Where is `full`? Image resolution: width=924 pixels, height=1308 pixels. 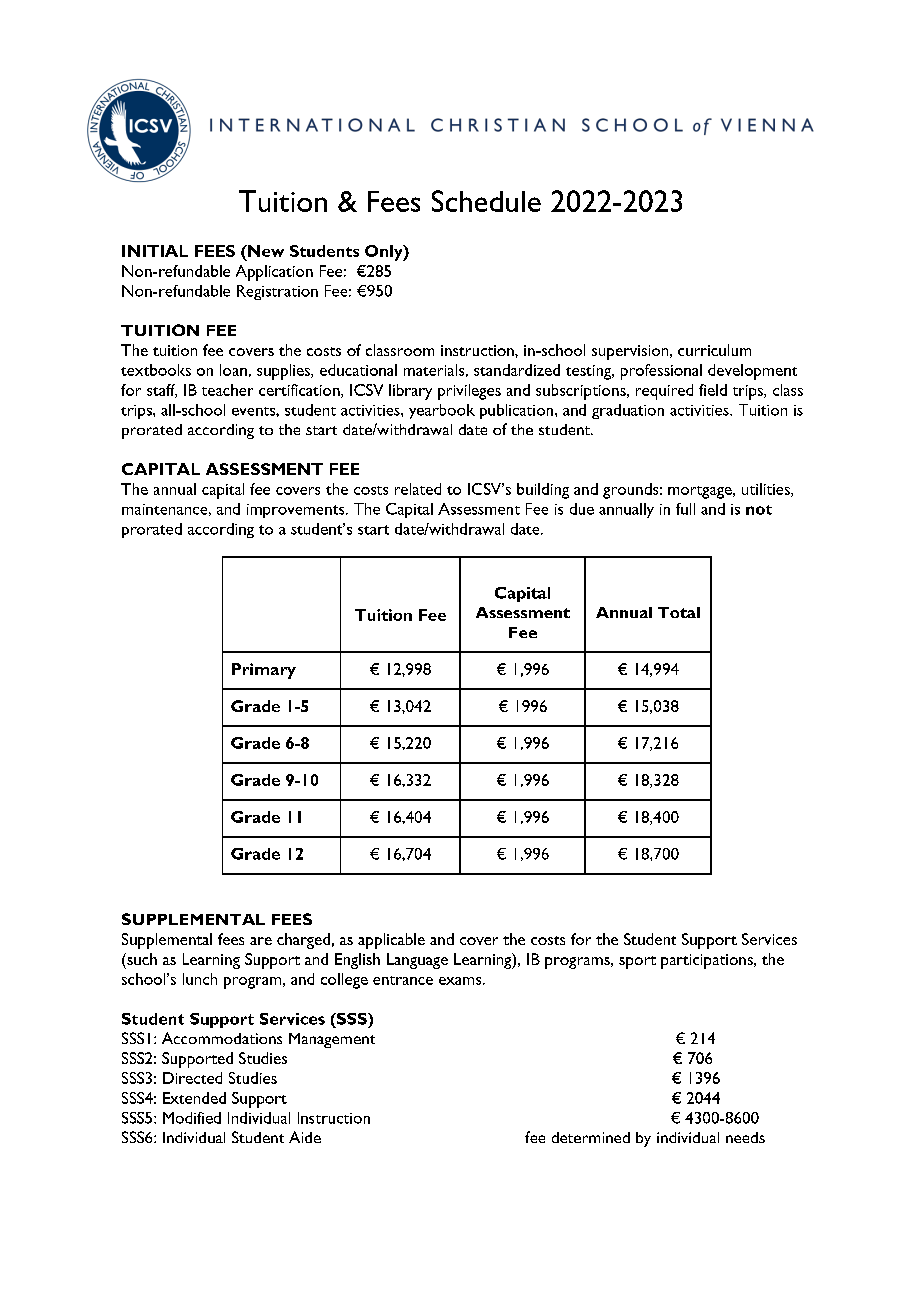
full is located at coordinates (685, 509).
